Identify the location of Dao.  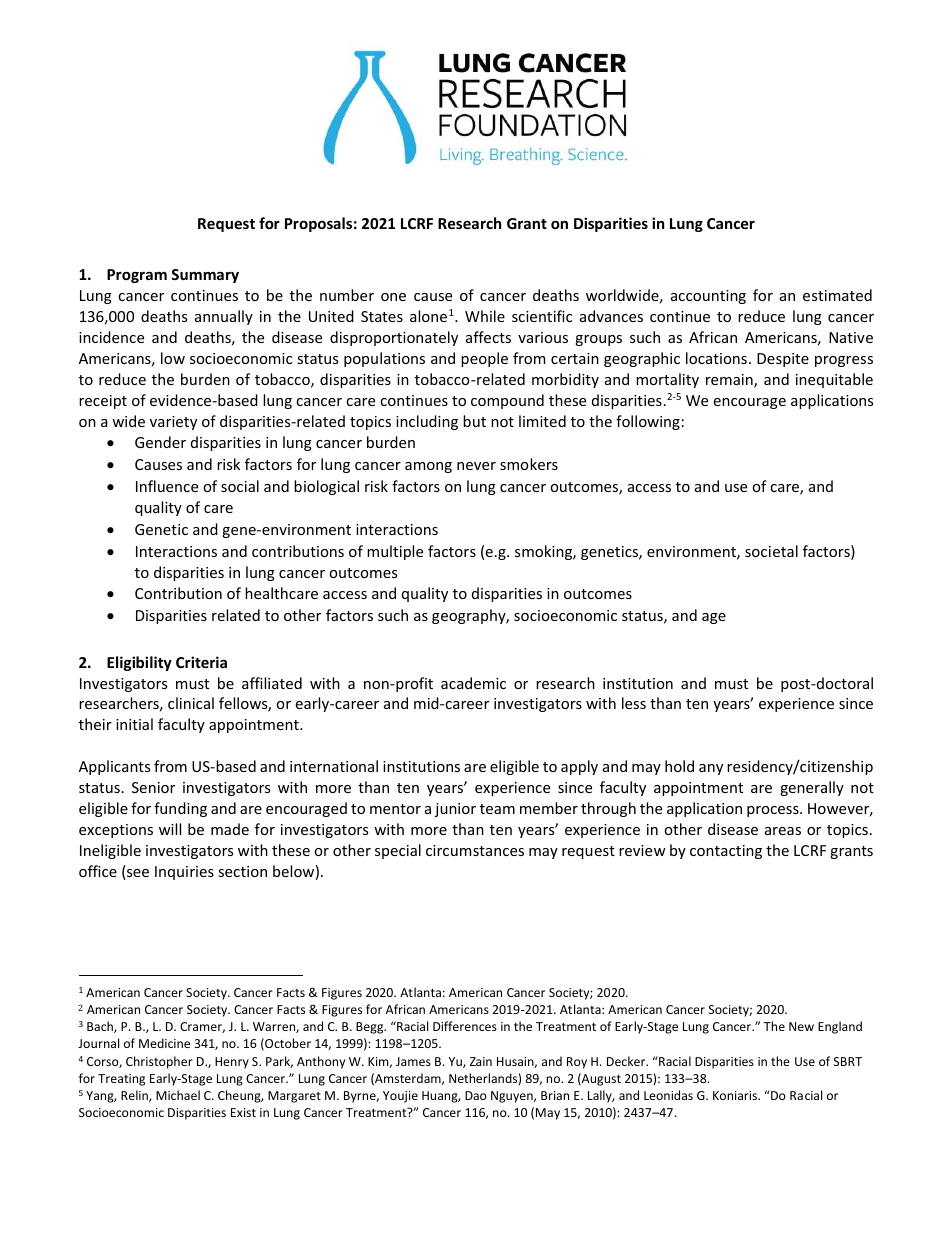
(476, 1095).
